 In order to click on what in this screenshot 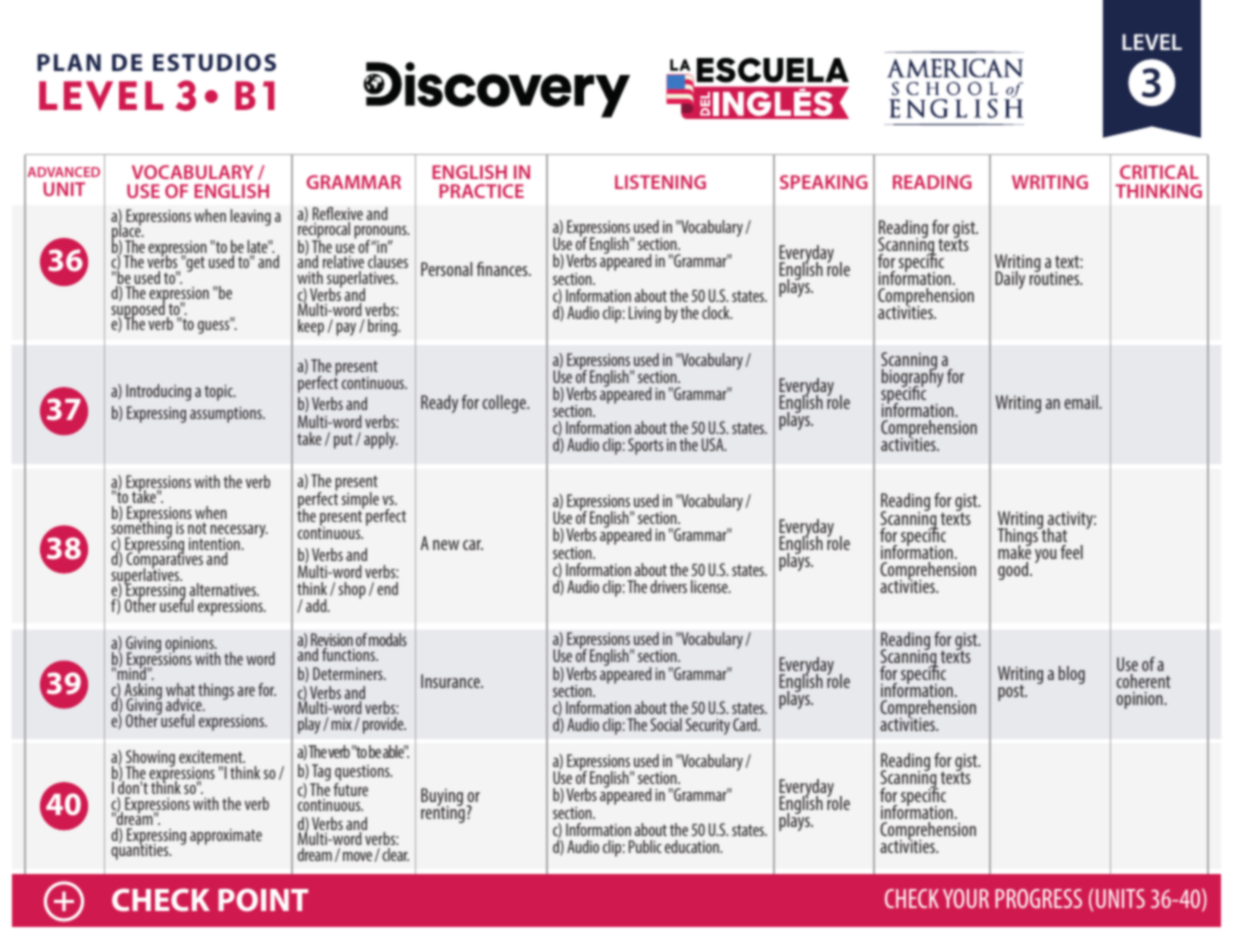, I will do `click(180, 691)`.
